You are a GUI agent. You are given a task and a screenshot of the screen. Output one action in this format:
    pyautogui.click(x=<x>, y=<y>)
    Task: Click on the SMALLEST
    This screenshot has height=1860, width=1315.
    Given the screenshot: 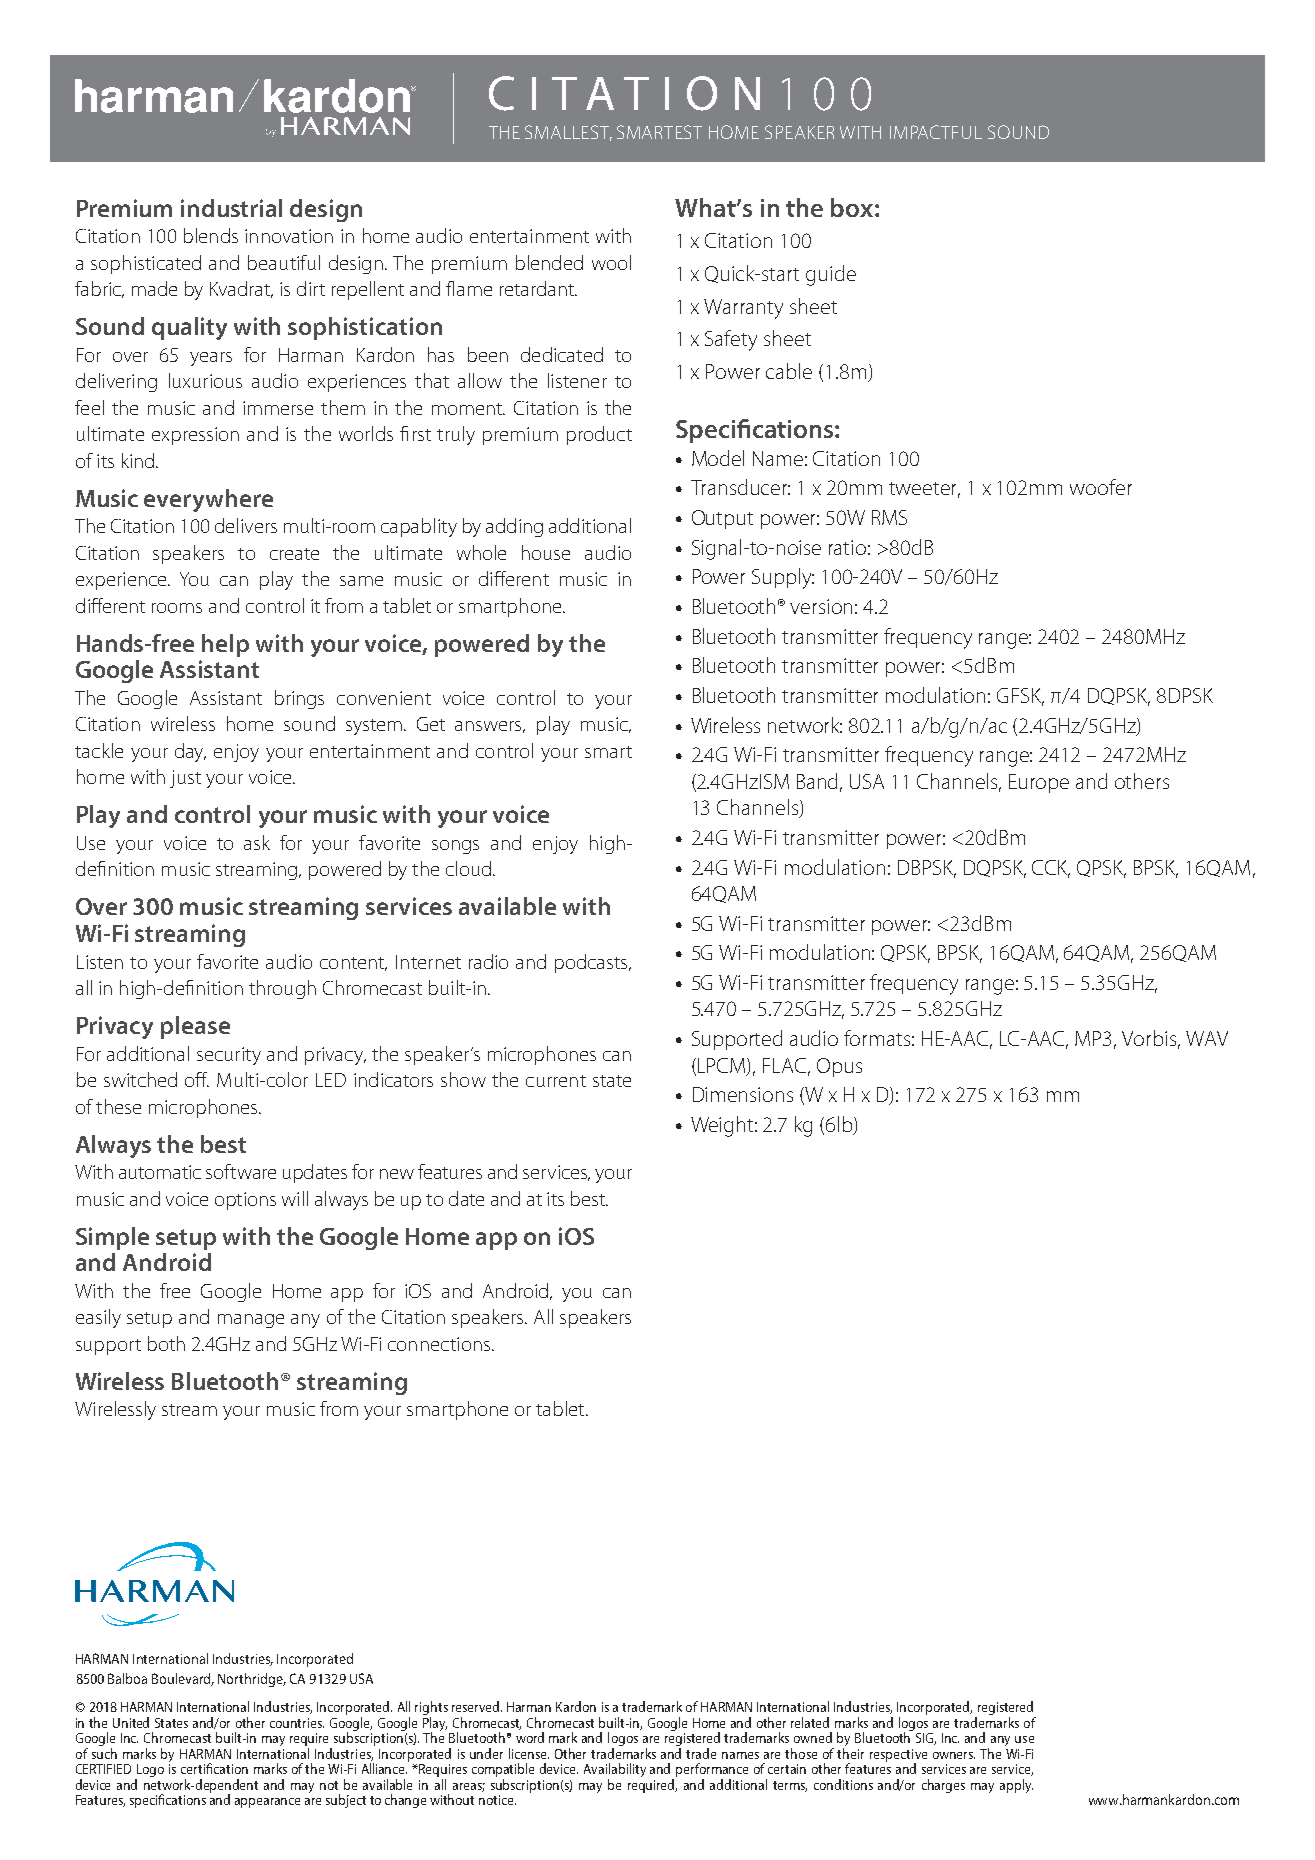 What is the action you would take?
    pyautogui.click(x=568, y=133)
